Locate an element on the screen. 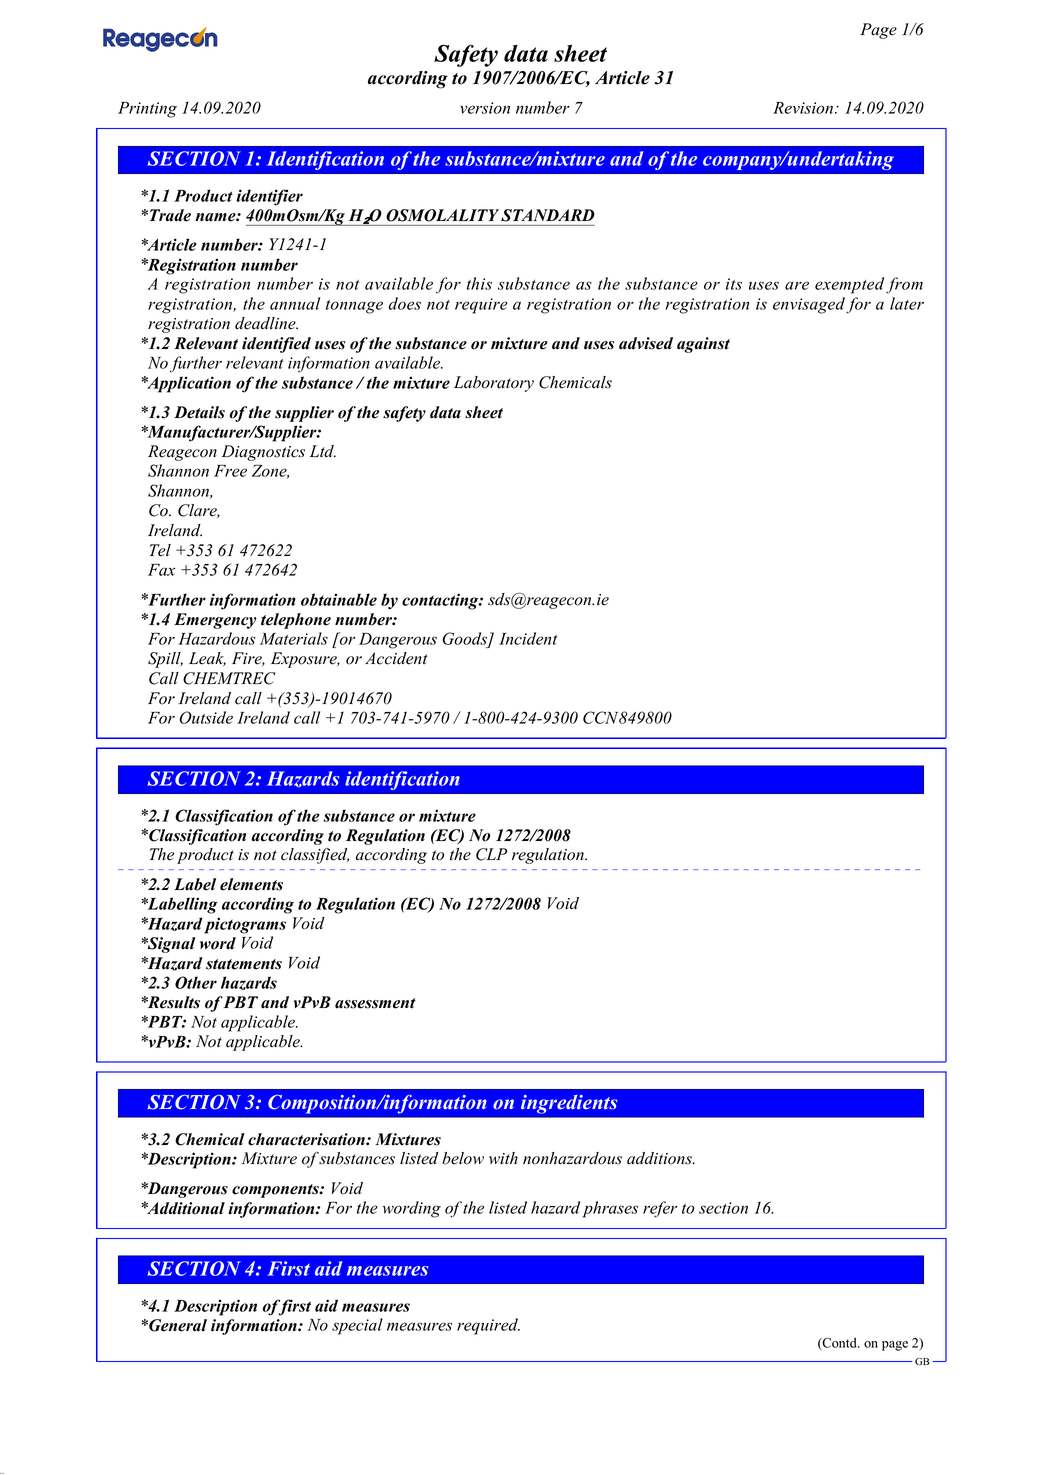 The width and height of the screenshot is (1042, 1475). elements is located at coordinates (251, 884).
